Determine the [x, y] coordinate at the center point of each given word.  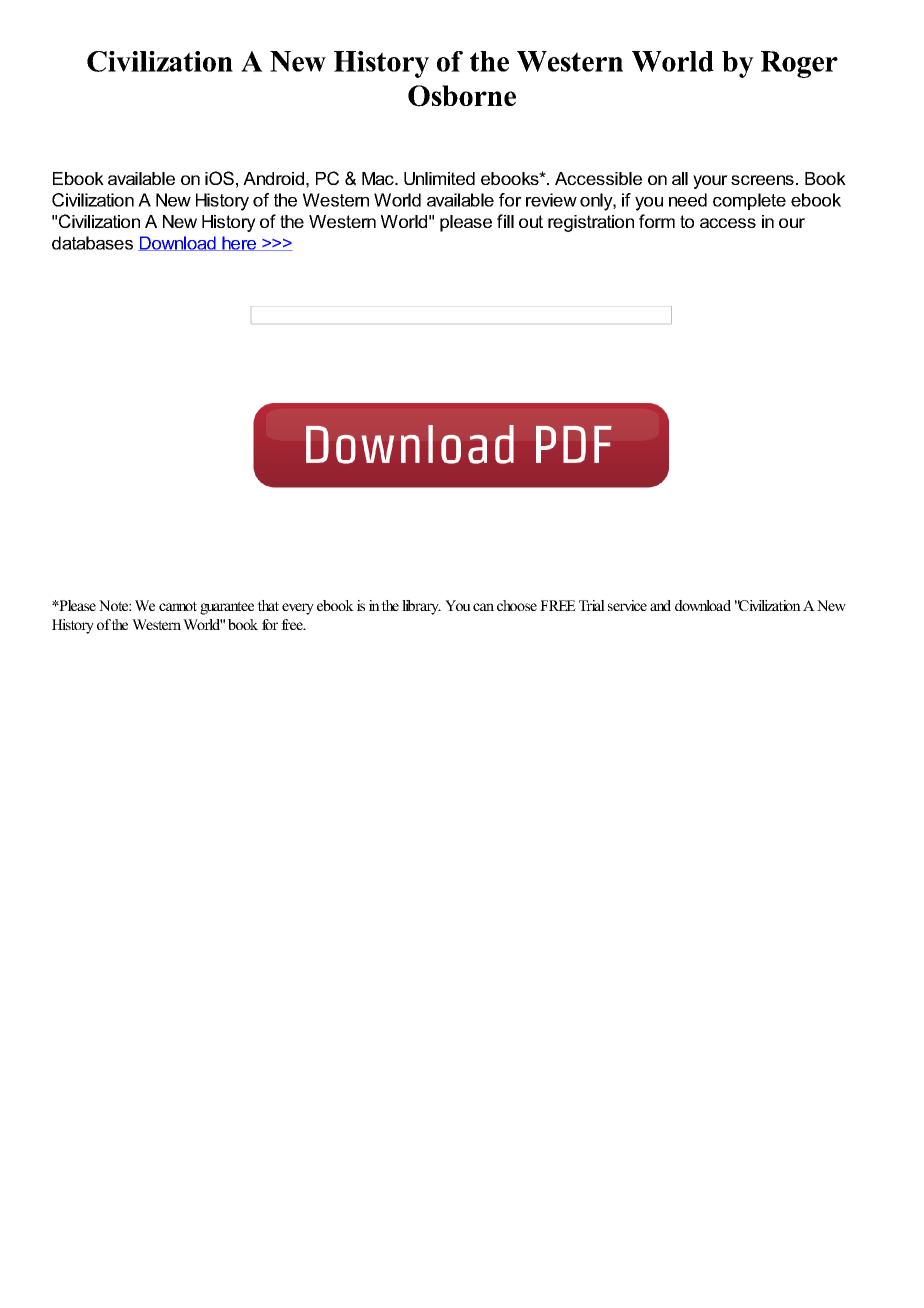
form [657, 221]
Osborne [462, 96]
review [551, 200]
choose [517, 605]
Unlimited [439, 178]
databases [92, 243]
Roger [799, 64]
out [531, 221]
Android [273, 178]
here [239, 243]
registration [591, 223]
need [688, 200]
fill [505, 221]
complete [749, 201]
